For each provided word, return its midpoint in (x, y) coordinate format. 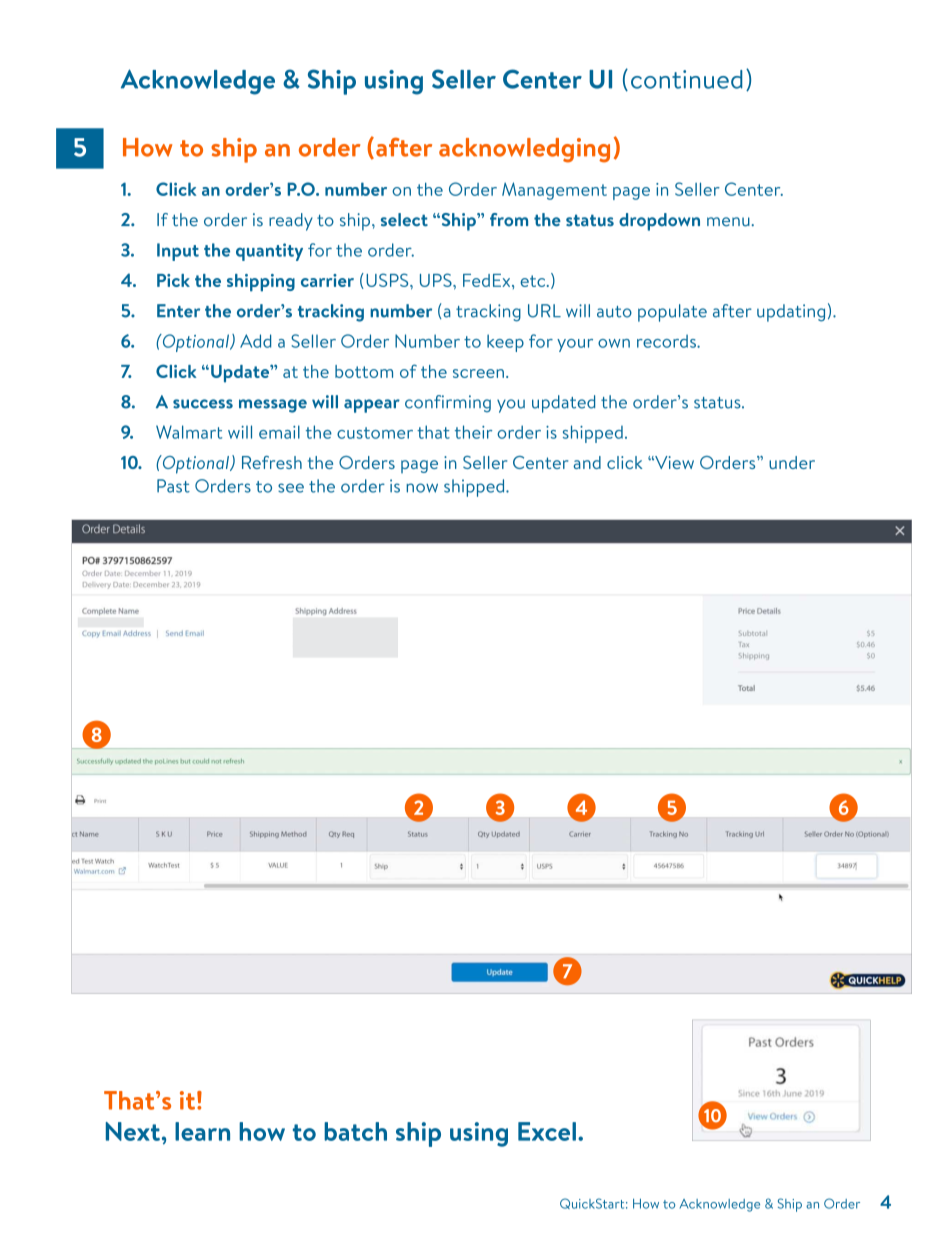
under (792, 462)
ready (291, 222)
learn (202, 1131)
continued (686, 79)
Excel (547, 1131)
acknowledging (524, 150)
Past (173, 486)
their (473, 432)
